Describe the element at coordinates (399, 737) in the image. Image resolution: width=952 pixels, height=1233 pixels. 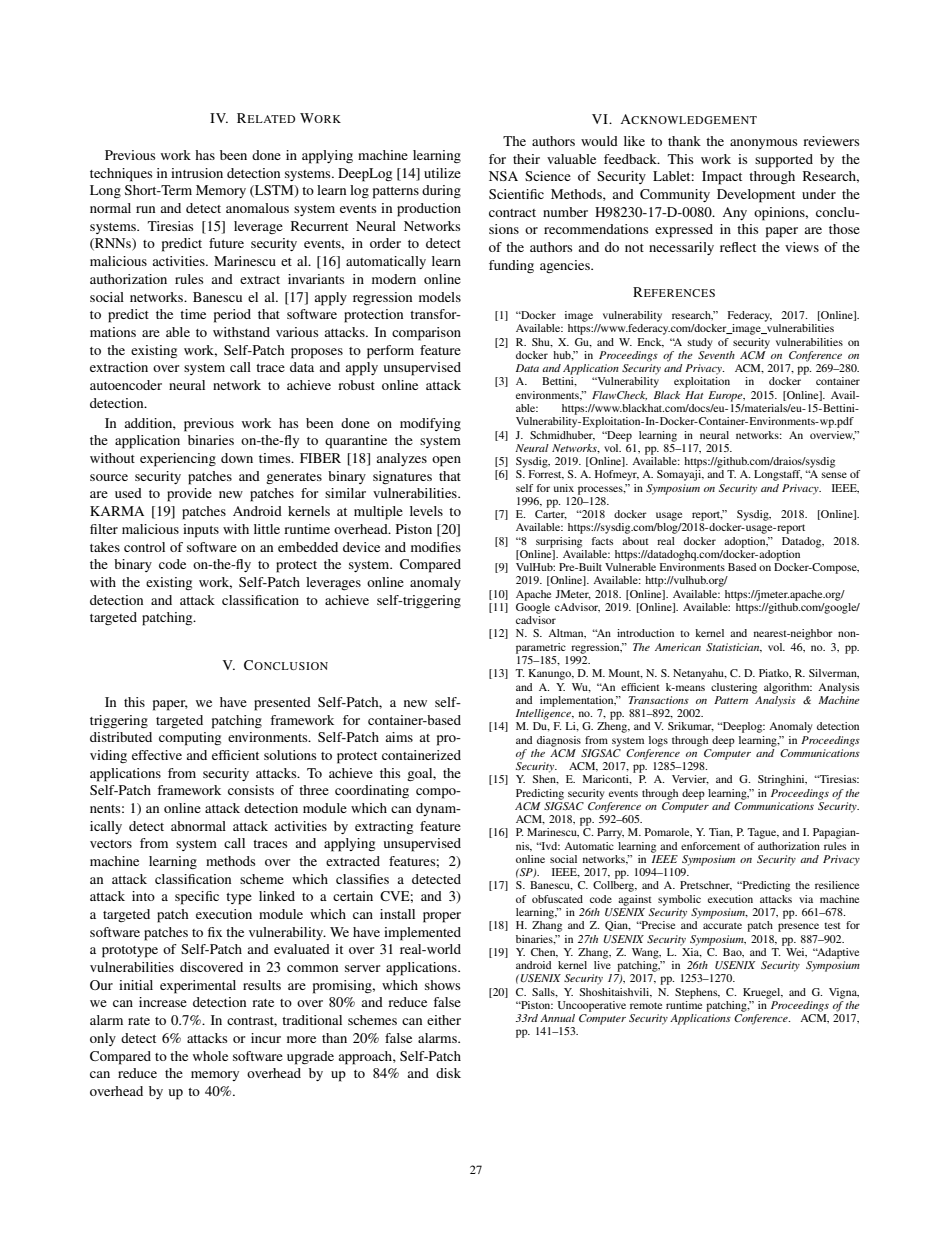
I see `aims` at that location.
